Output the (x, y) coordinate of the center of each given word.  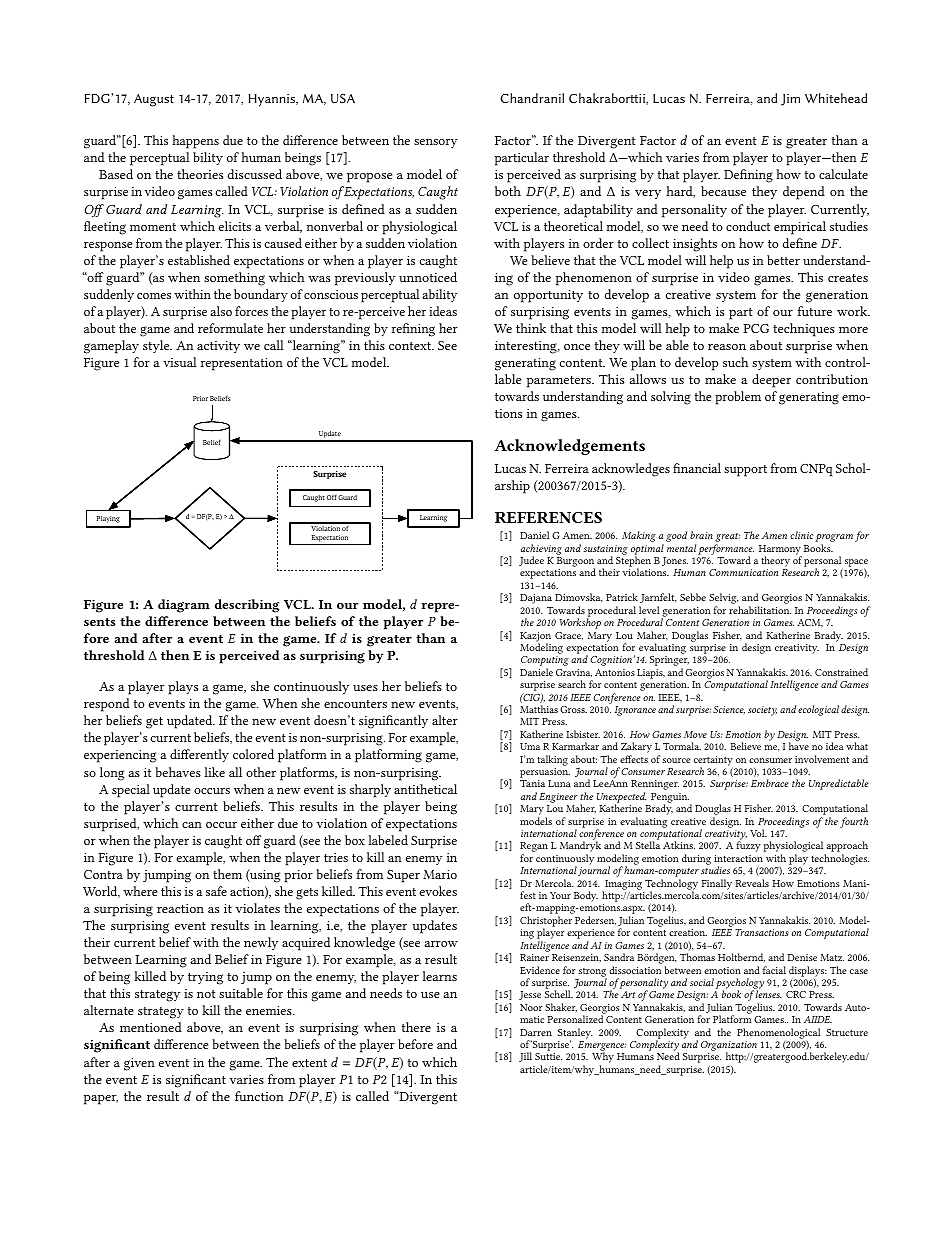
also (221, 311)
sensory (436, 143)
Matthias (539, 709)
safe (216, 891)
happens (195, 142)
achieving (541, 550)
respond (107, 705)
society (762, 711)
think (531, 328)
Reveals (752, 883)
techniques (804, 330)
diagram (184, 606)
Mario (440, 874)
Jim (790, 100)
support (745, 471)
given (139, 1064)
